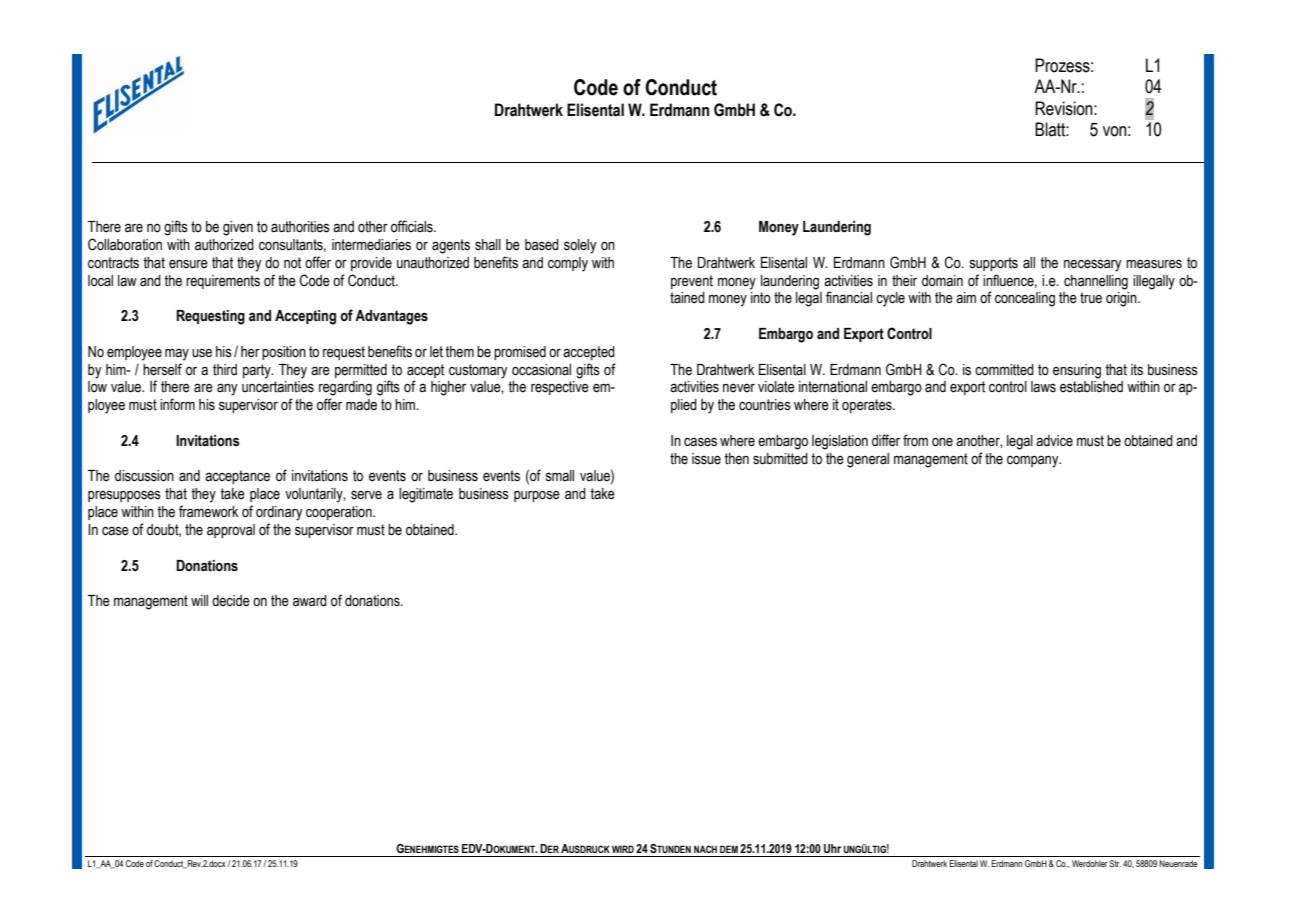 The height and width of the page is (924, 1308). Describe the element at coordinates (537, 496) in the page. I see `purpose` at that location.
